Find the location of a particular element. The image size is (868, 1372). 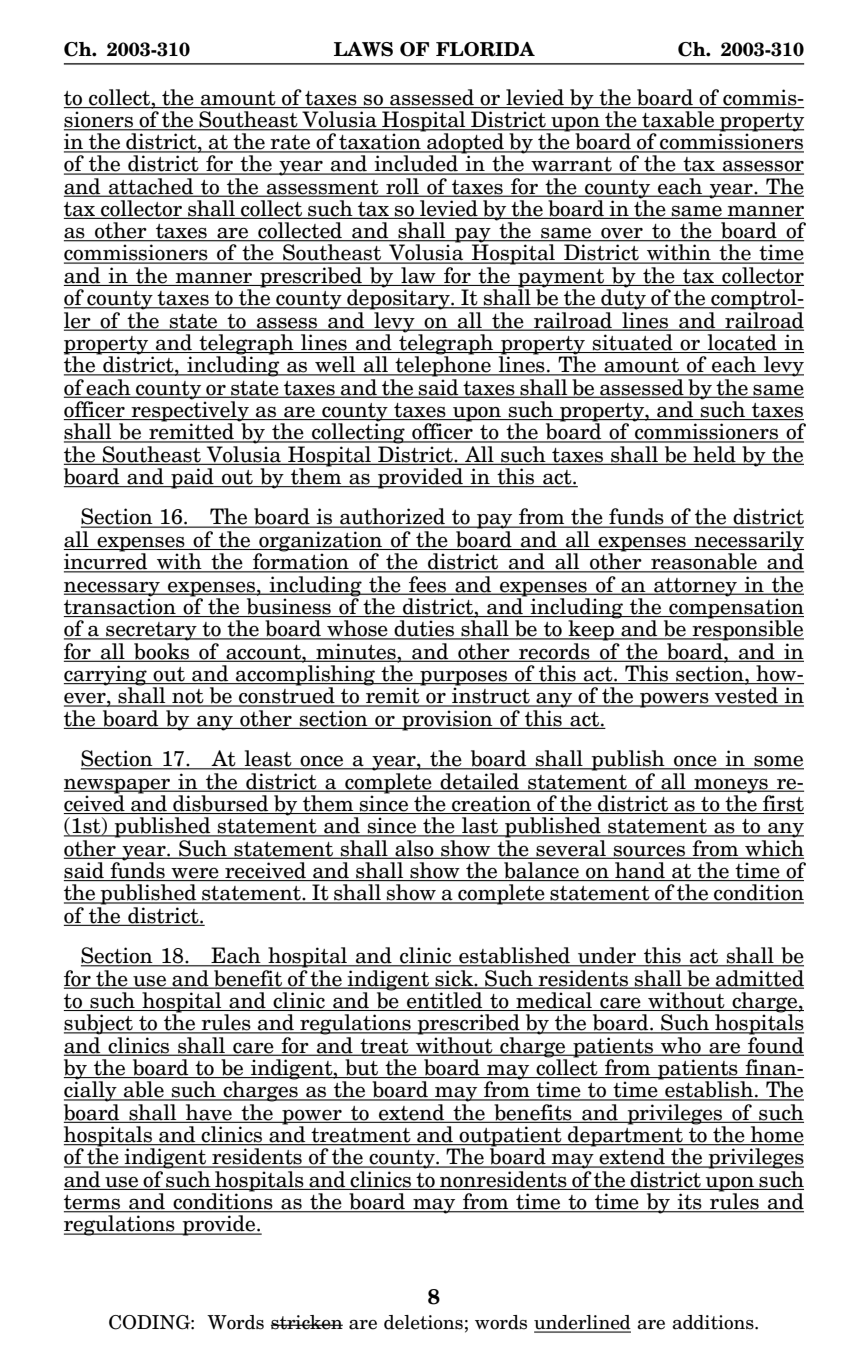

FLORIDA is located at coordinates (485, 49).
